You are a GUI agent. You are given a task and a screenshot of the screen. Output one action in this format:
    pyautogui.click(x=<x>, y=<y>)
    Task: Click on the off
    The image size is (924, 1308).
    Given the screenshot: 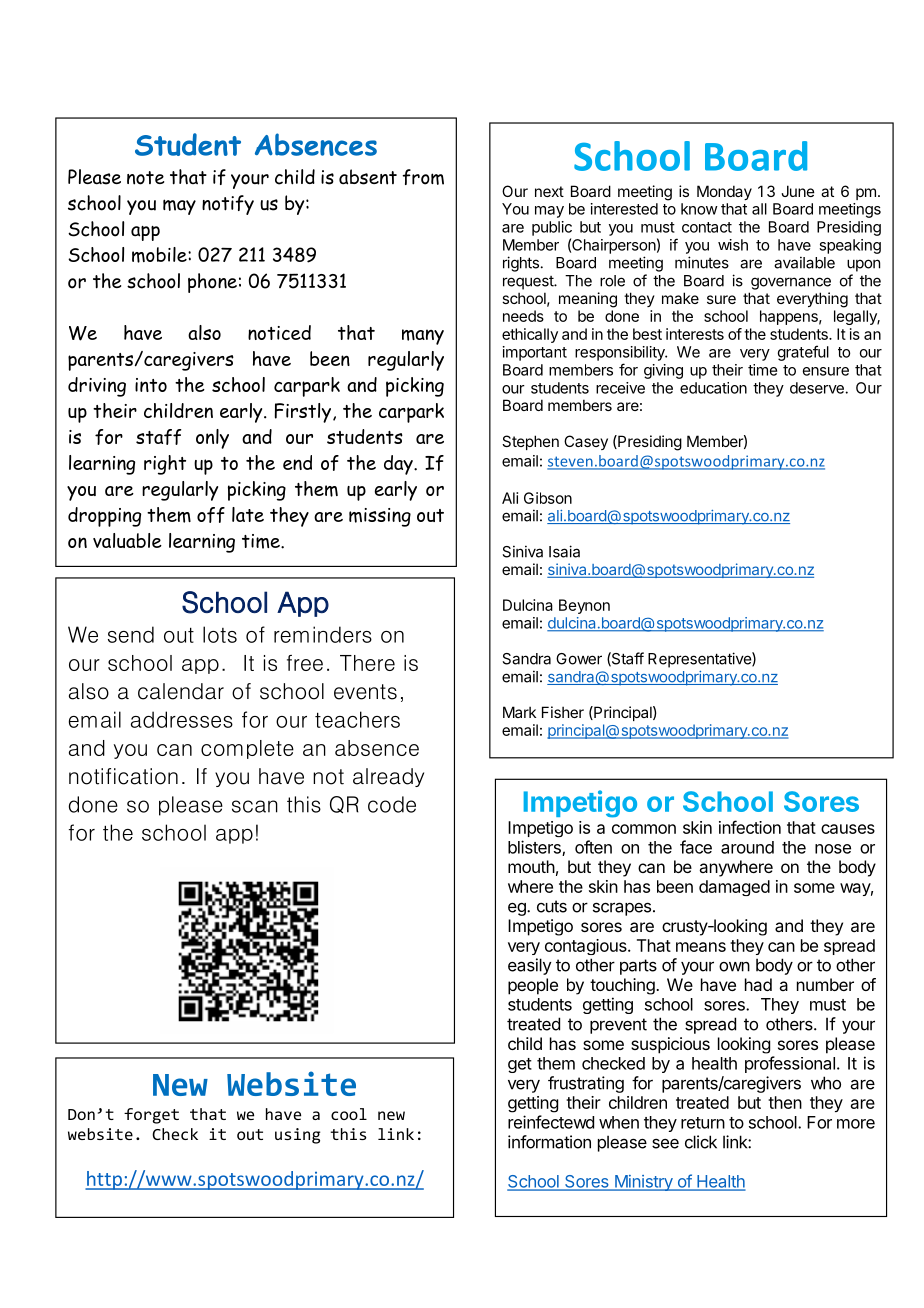 What is the action you would take?
    pyautogui.click(x=211, y=515)
